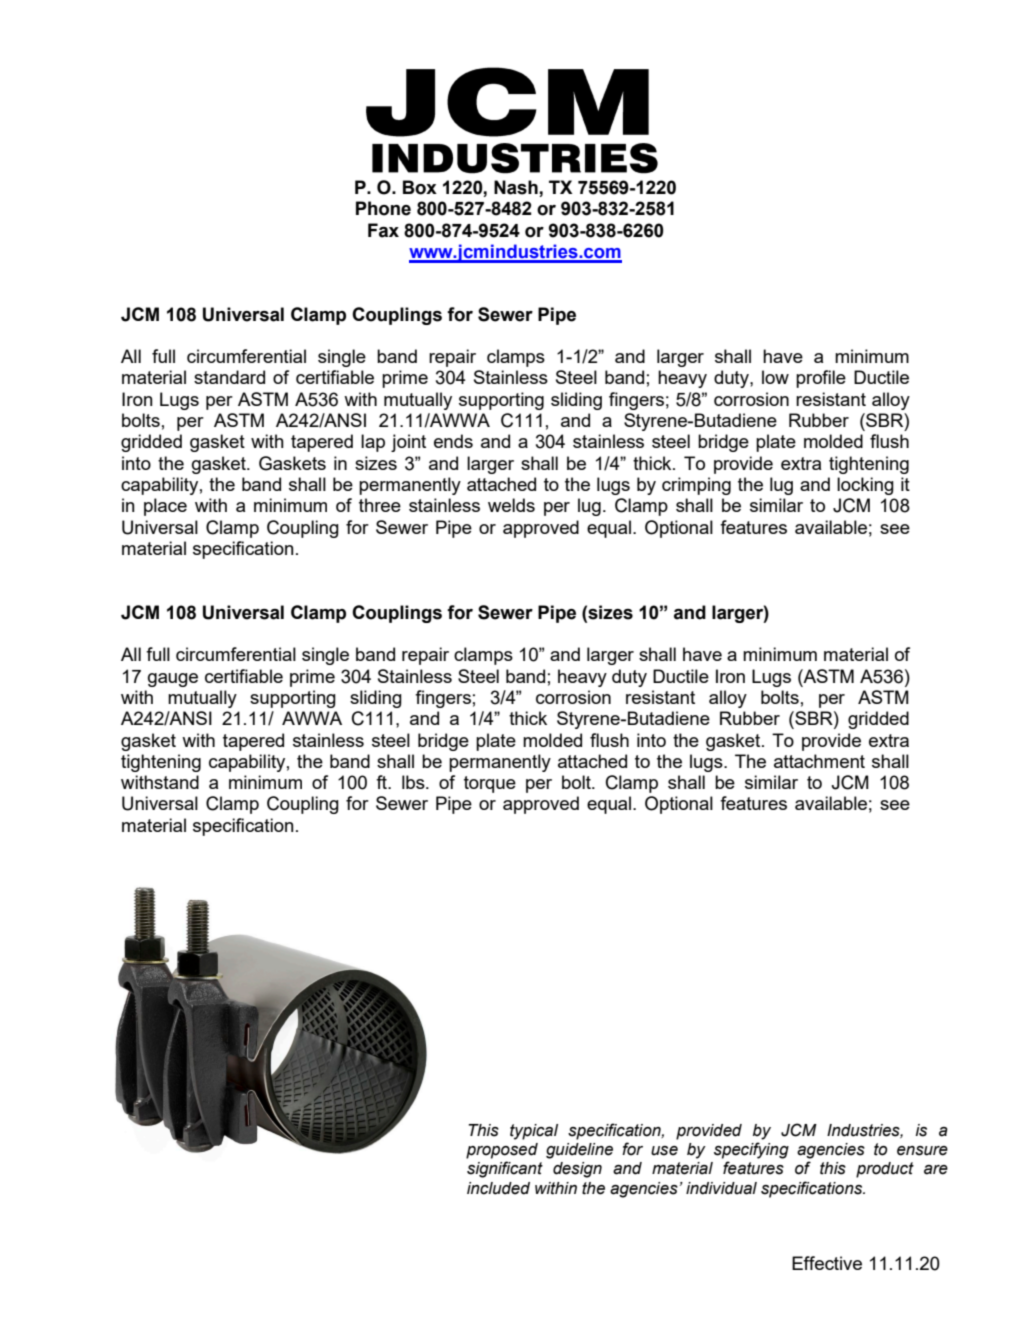  I want to click on torque, so click(490, 784).
